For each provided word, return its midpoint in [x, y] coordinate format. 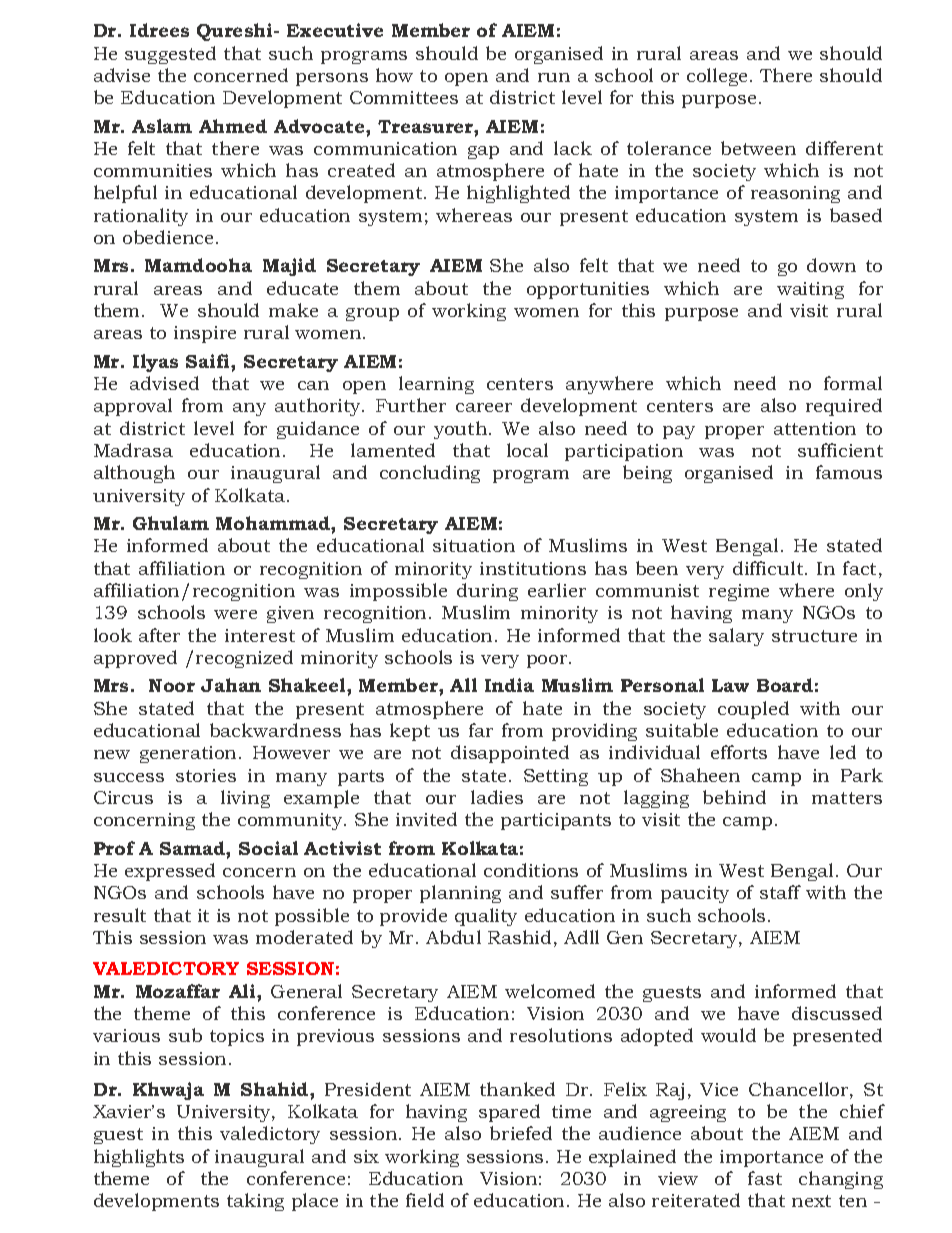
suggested [170, 55]
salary [736, 637]
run [554, 77]
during [487, 592]
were [235, 614]
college [717, 77]
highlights [139, 1158]
